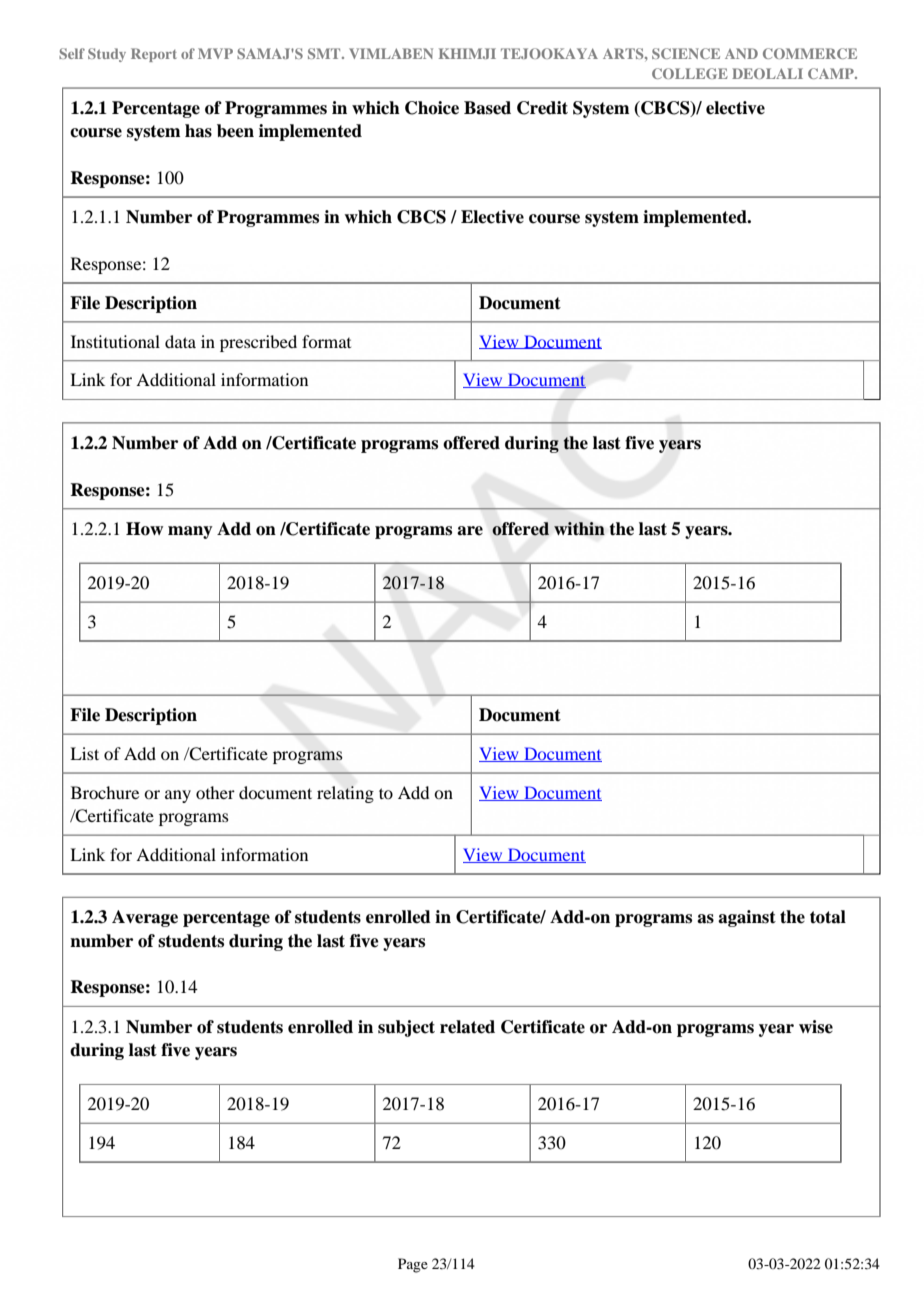  I want to click on Report, so click(154, 55).
